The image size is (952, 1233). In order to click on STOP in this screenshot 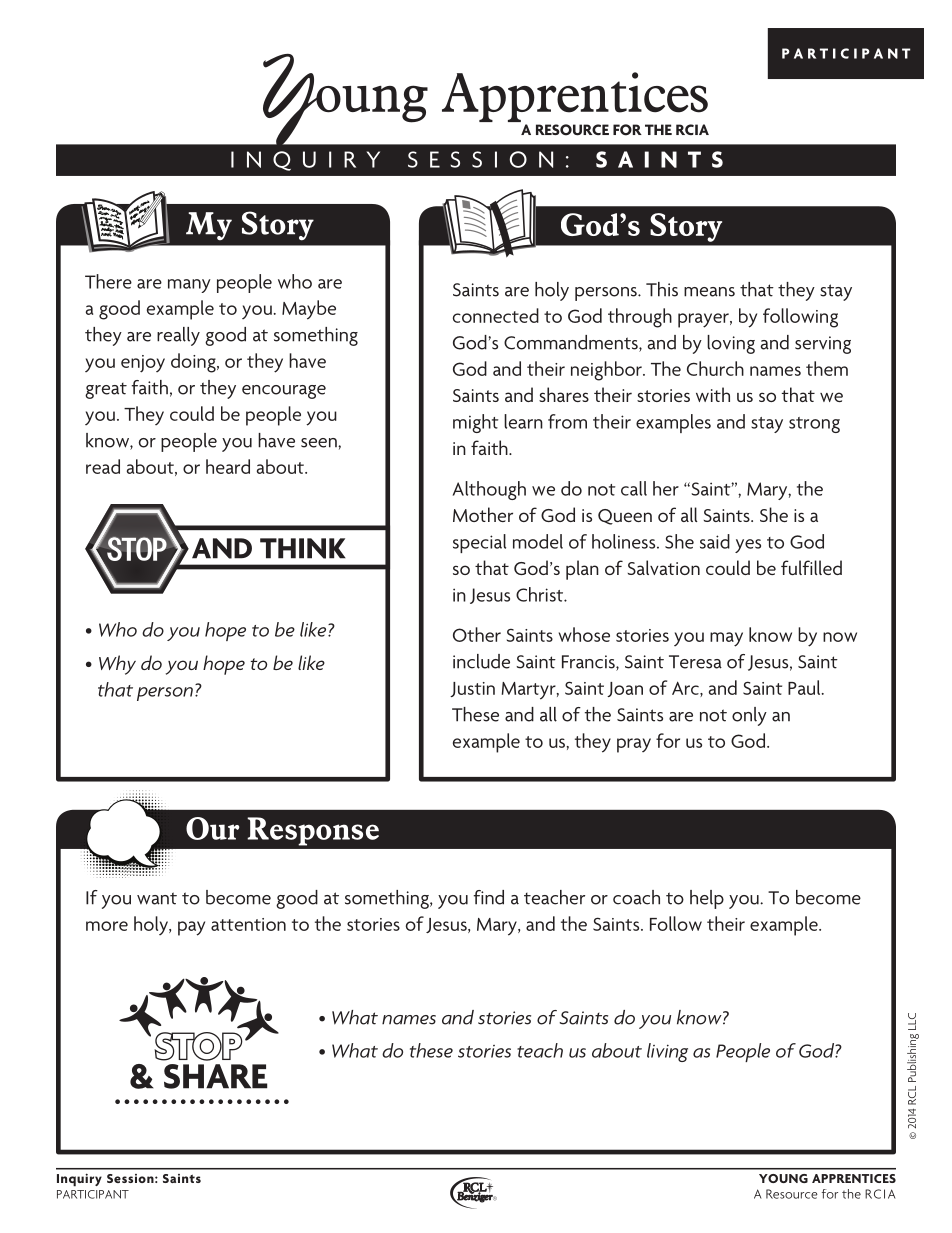, I will do `click(198, 1046)`.
